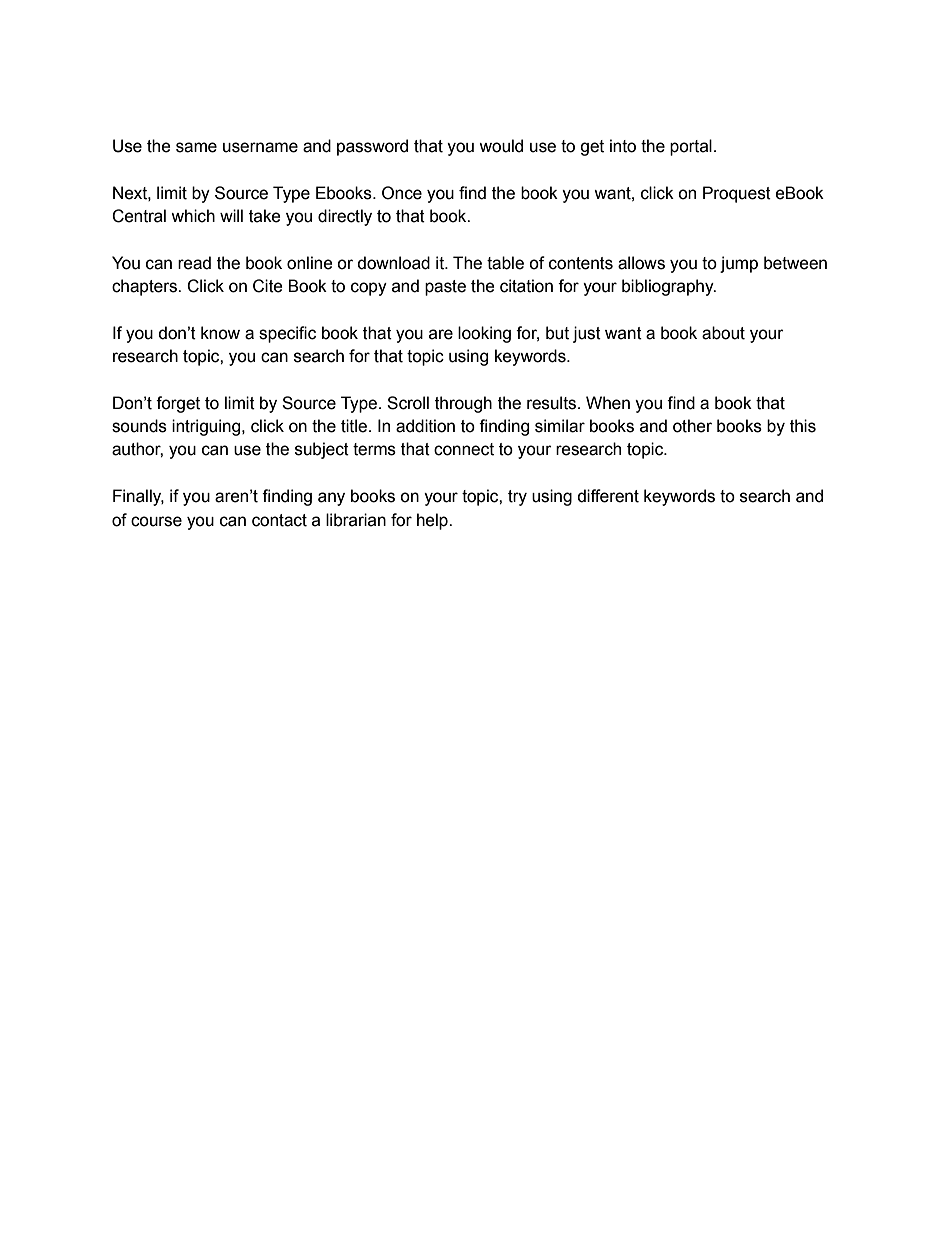  I want to click on intriguing, so click(207, 427).
